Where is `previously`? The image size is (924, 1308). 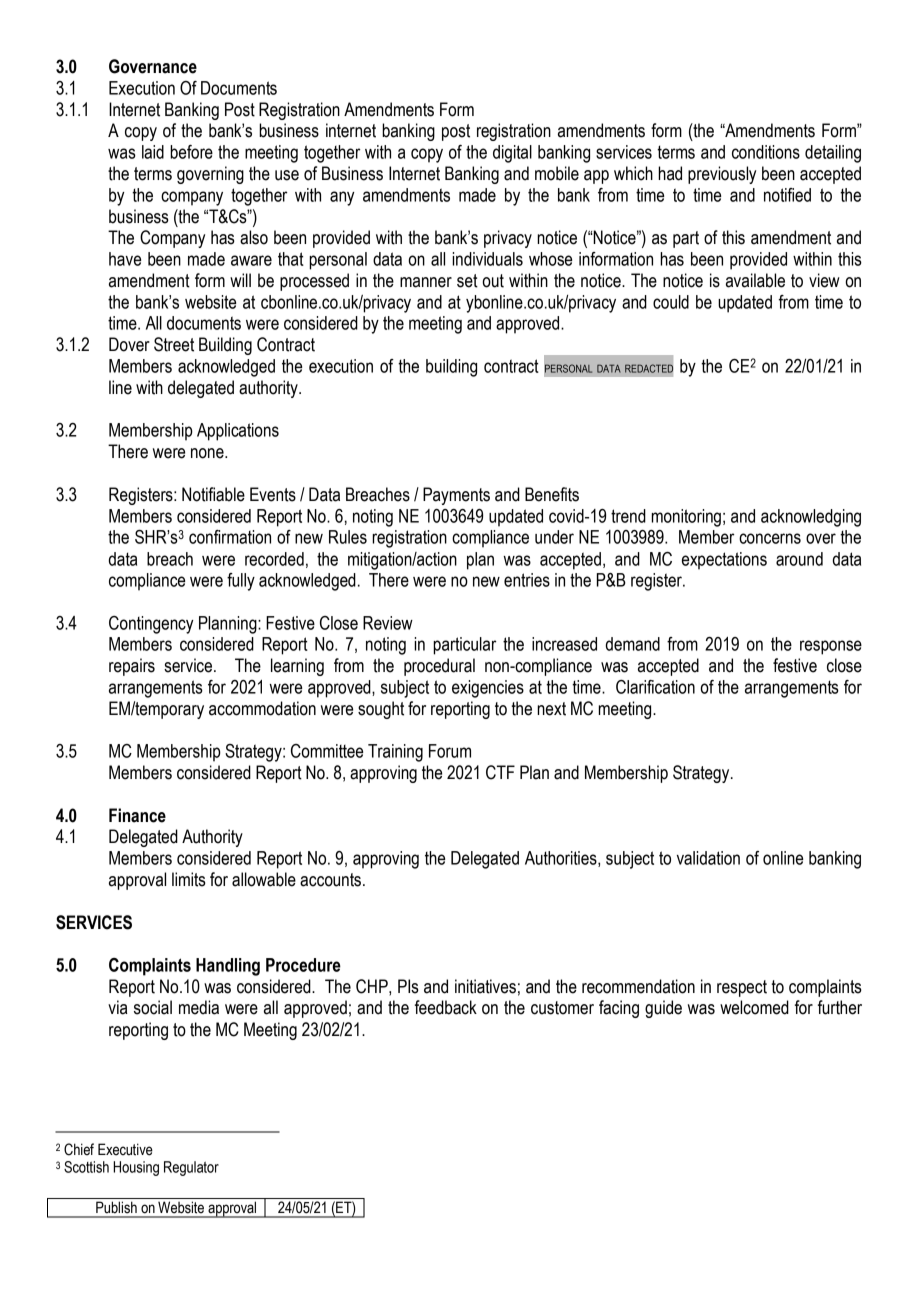
previously is located at coordinates (722, 175).
